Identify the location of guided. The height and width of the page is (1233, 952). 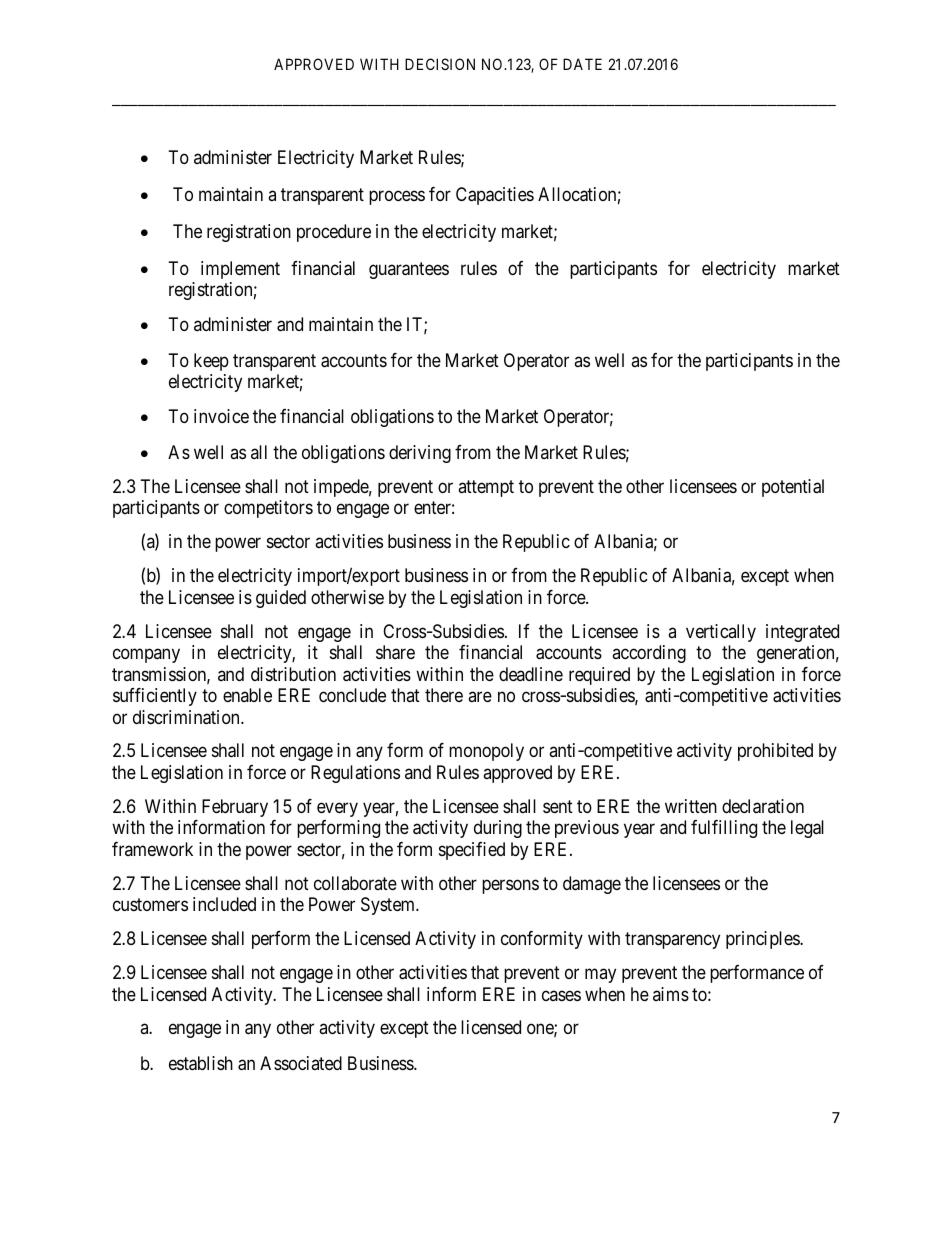
(281, 599).
